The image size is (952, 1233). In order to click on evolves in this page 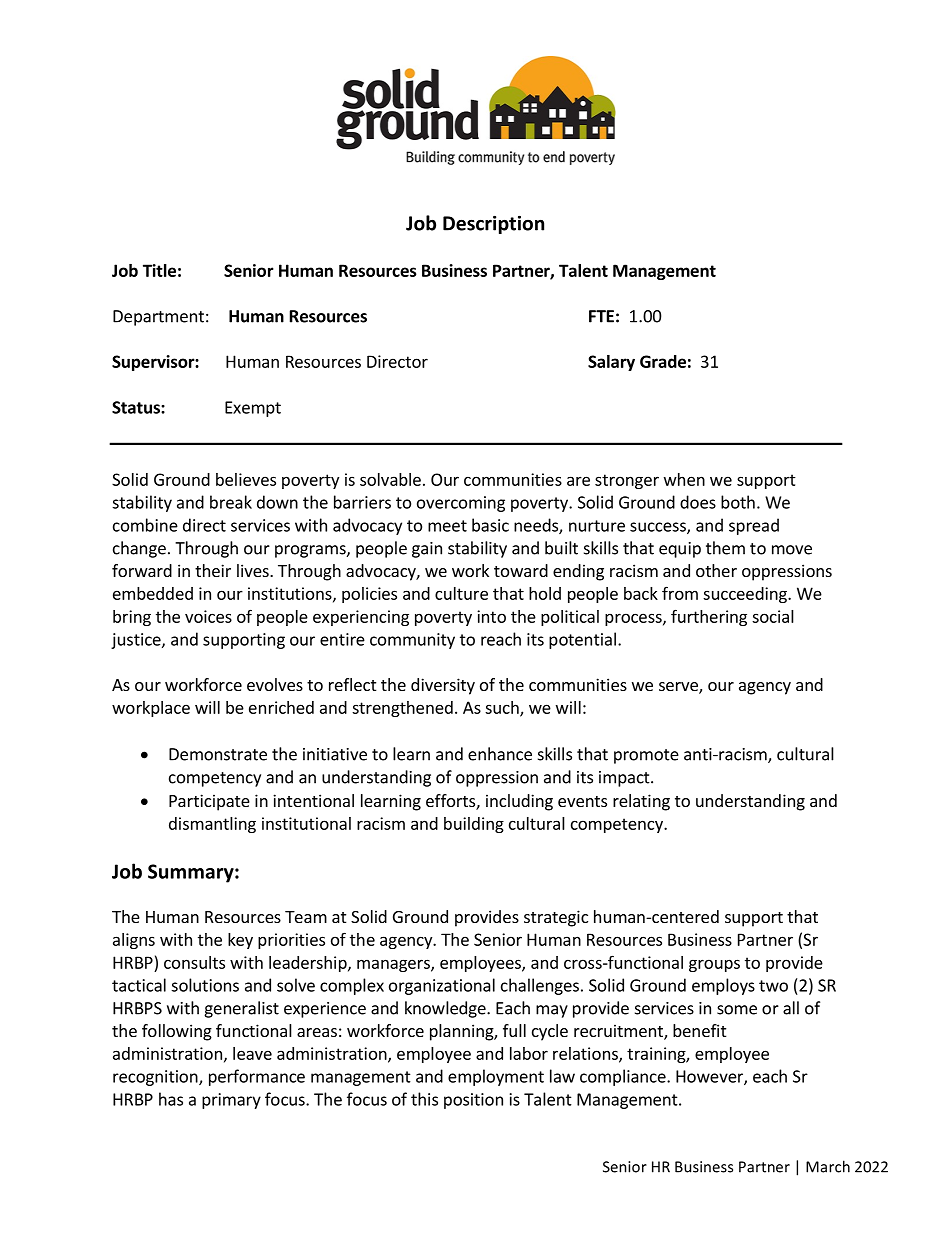, I will do `click(275, 684)`.
